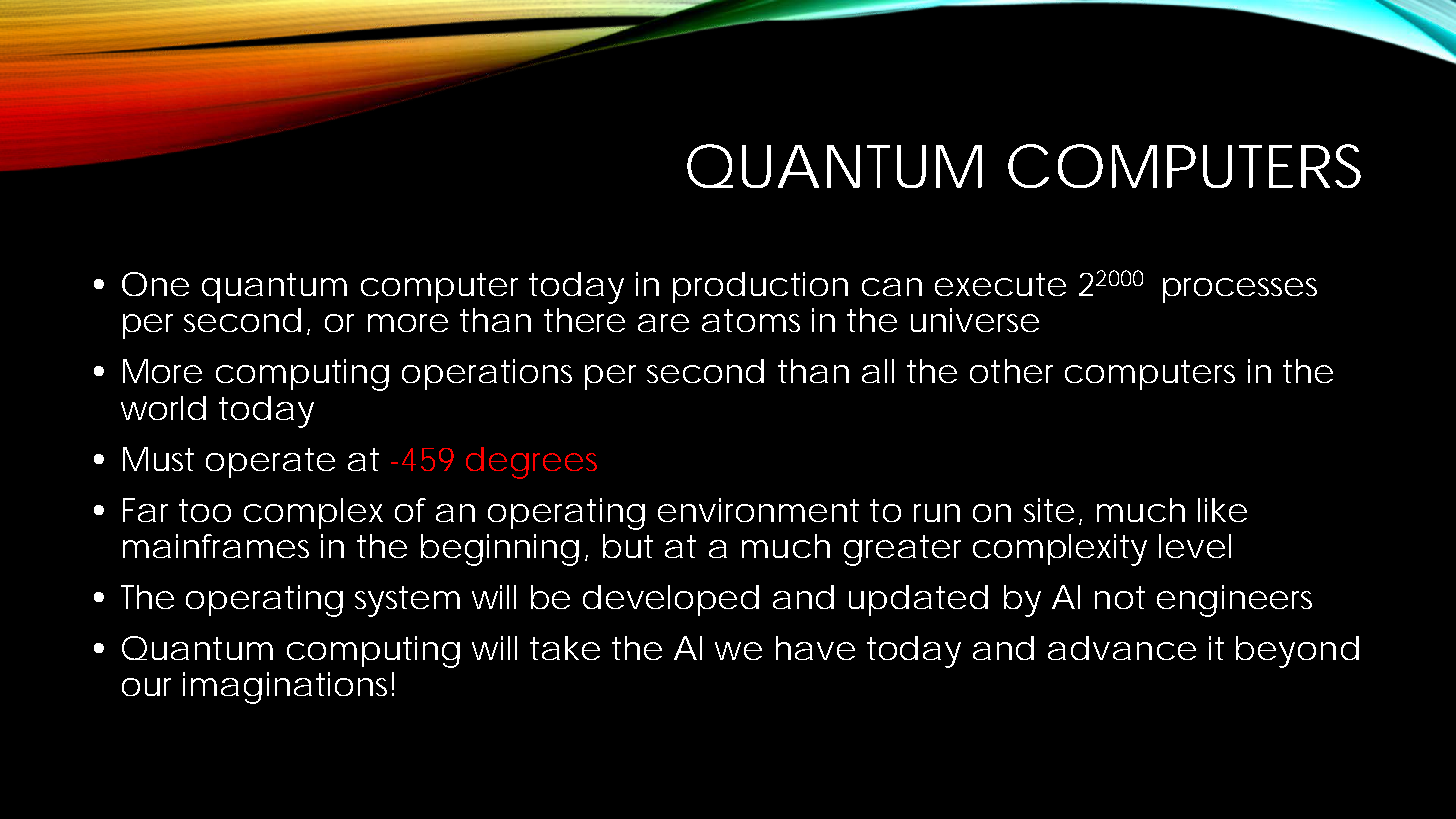  I want to click on our, so click(146, 687).
